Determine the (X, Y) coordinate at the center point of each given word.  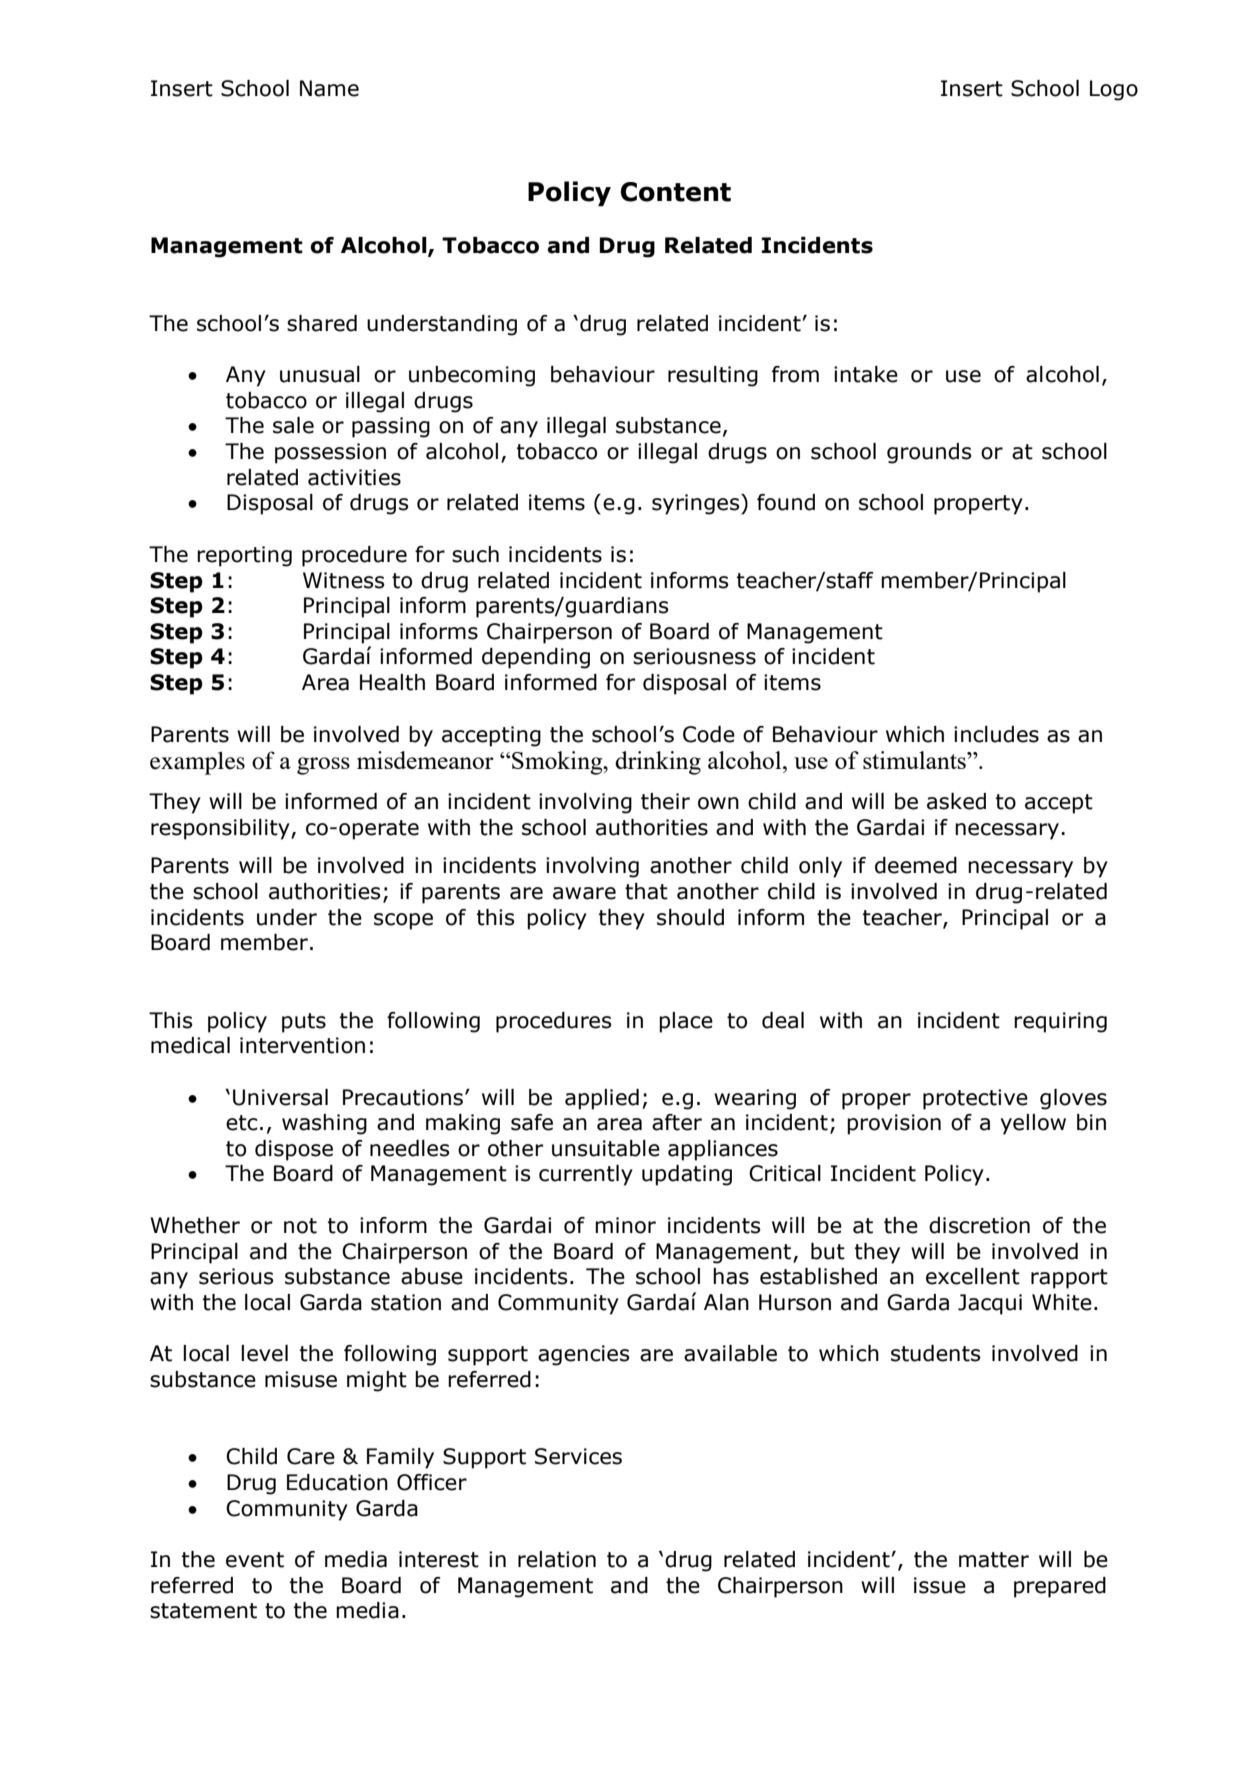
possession (330, 453)
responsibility (221, 829)
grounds (929, 453)
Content (676, 192)
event (255, 1560)
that (646, 891)
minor (625, 1225)
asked (956, 801)
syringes (697, 504)
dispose (294, 1150)
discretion (979, 1225)
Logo (1114, 90)
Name (329, 88)
